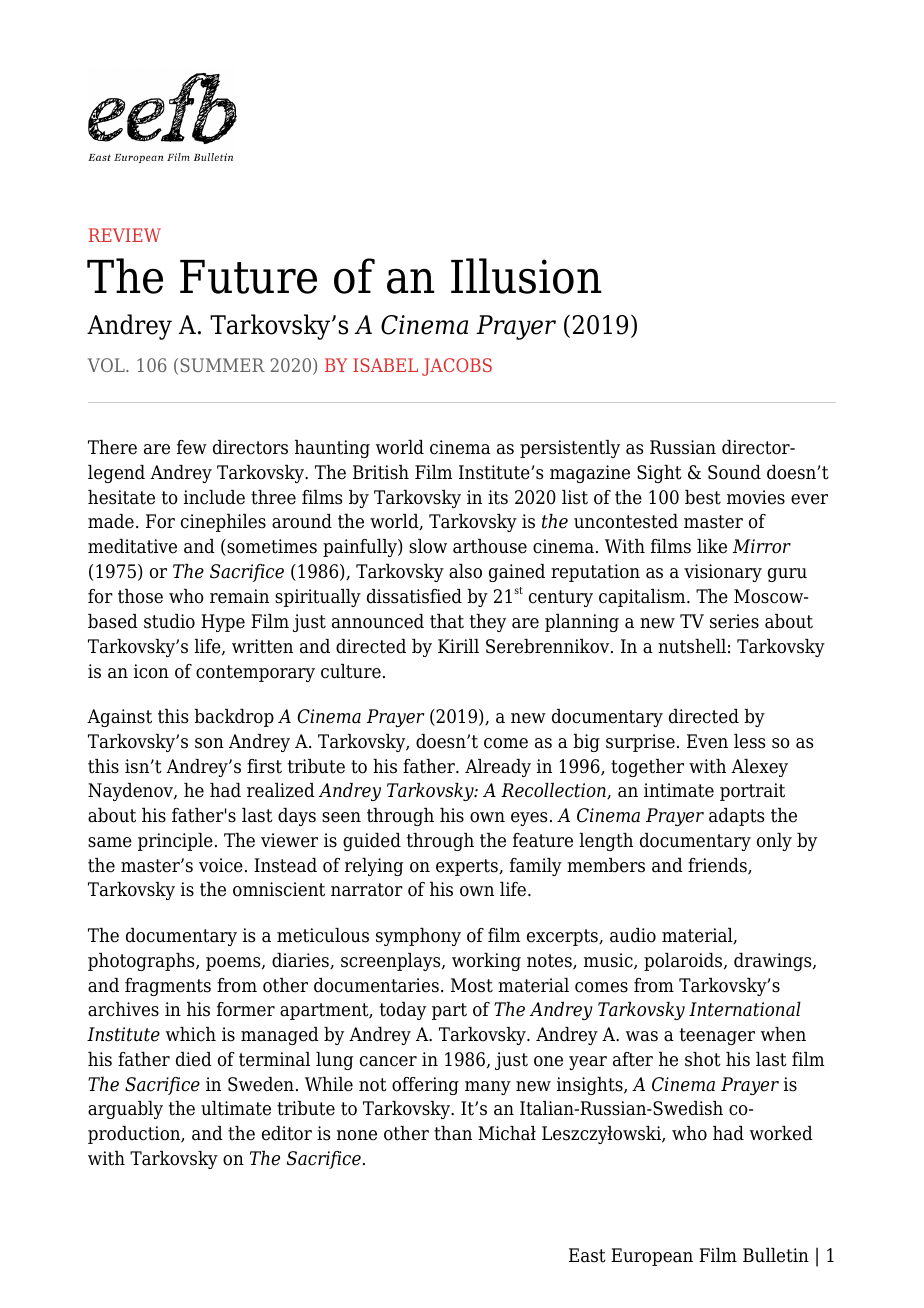 The height and width of the screenshot is (1308, 924). Describe the element at coordinates (745, 1009) in the screenshot. I see `International` at that location.
